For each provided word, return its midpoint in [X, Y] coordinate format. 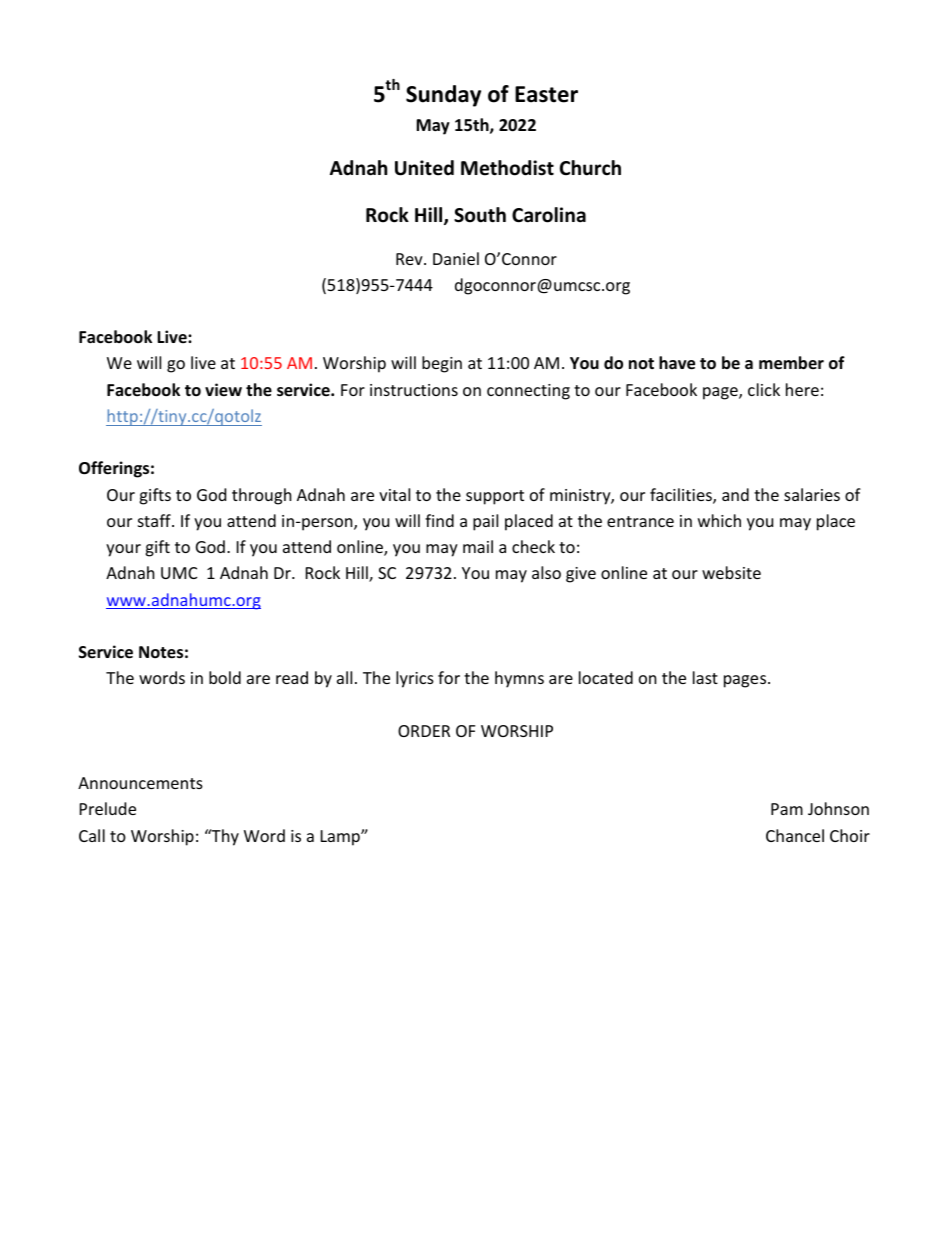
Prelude [108, 808]
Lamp [341, 838]
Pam [787, 809]
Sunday [443, 96]
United [424, 168]
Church [590, 168]
